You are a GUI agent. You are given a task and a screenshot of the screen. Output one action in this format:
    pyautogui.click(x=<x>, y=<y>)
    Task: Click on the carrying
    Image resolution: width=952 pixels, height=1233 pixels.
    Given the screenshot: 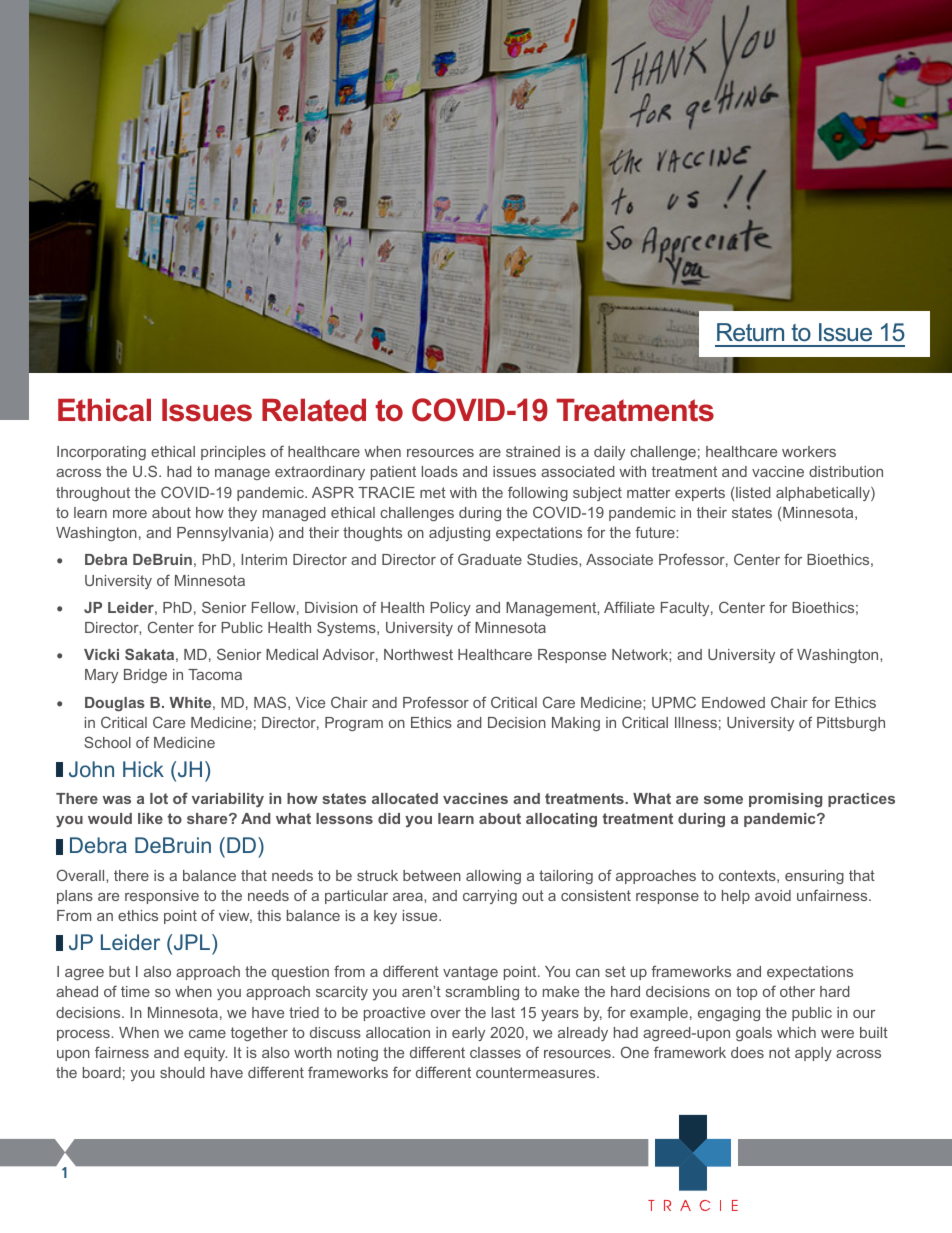 What is the action you would take?
    pyautogui.click(x=490, y=897)
